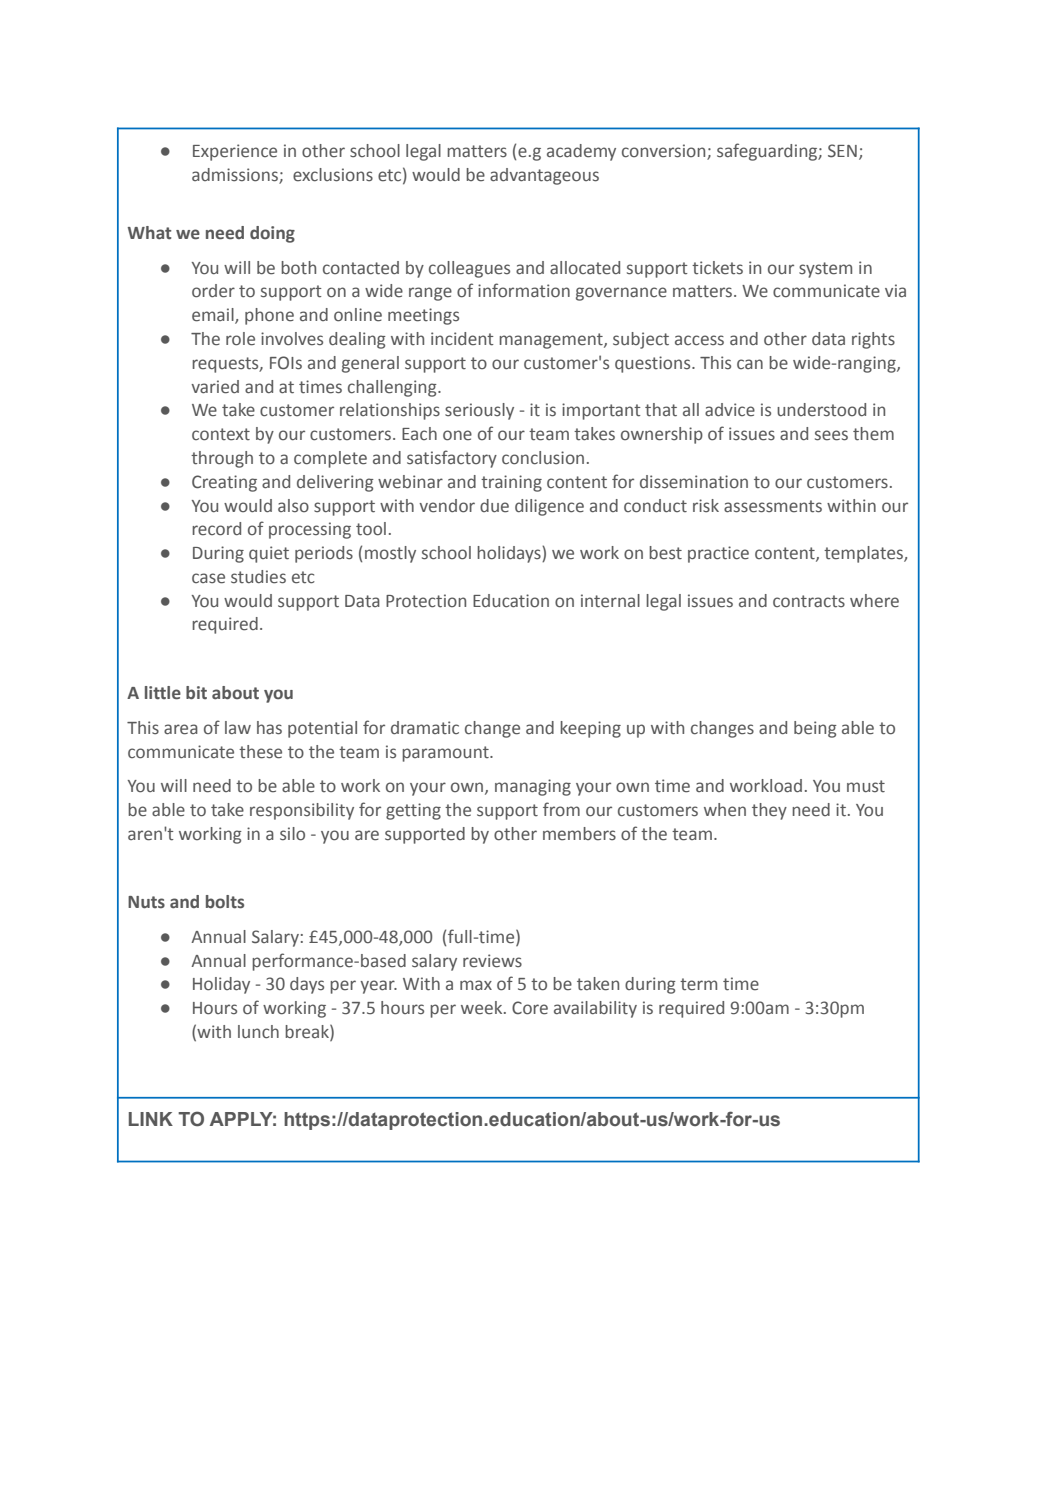 This screenshot has width=1056, height=1492. What do you see at coordinates (815, 729) in the screenshot?
I see `being` at bounding box center [815, 729].
